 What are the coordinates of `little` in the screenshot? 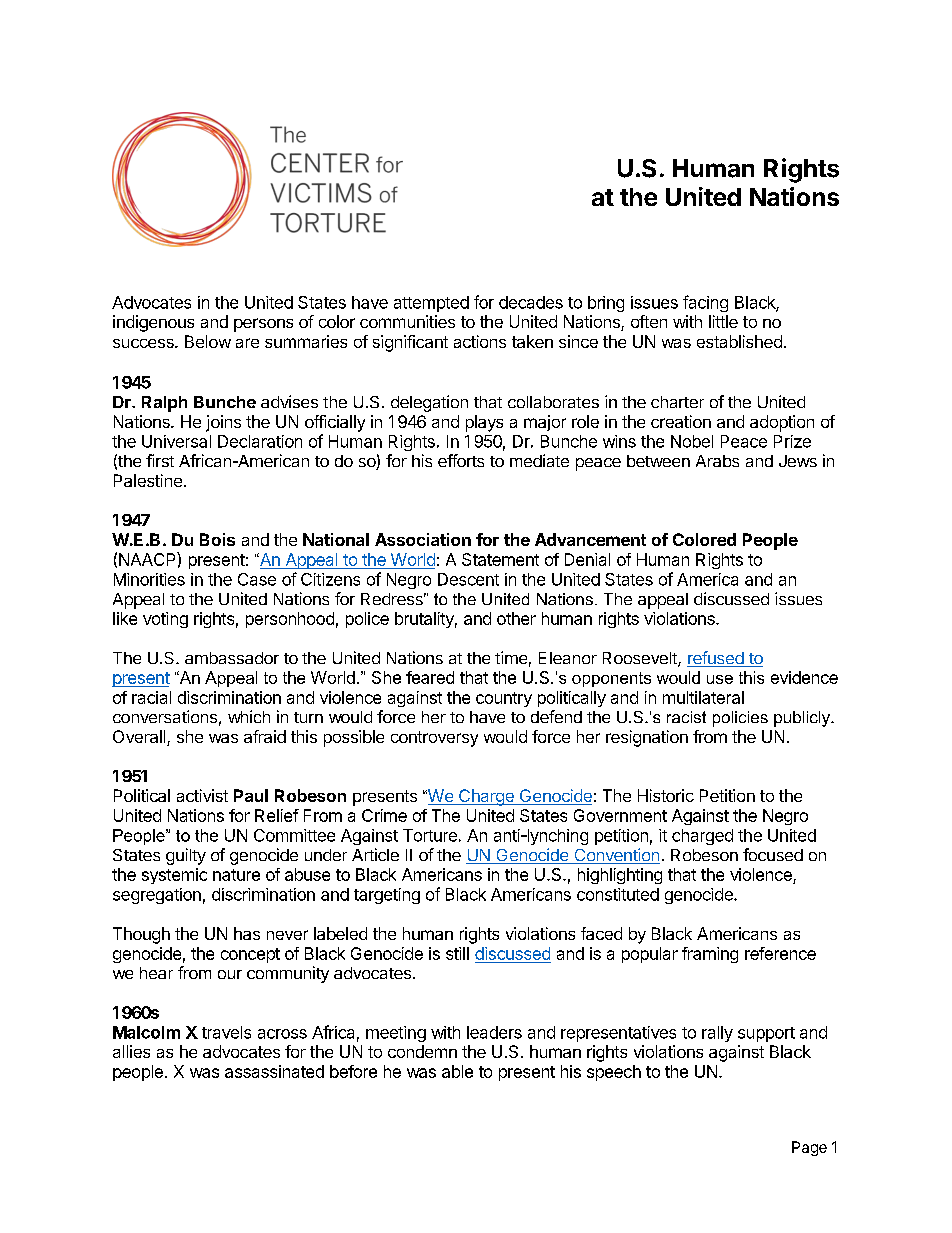 It's located at (723, 321).
